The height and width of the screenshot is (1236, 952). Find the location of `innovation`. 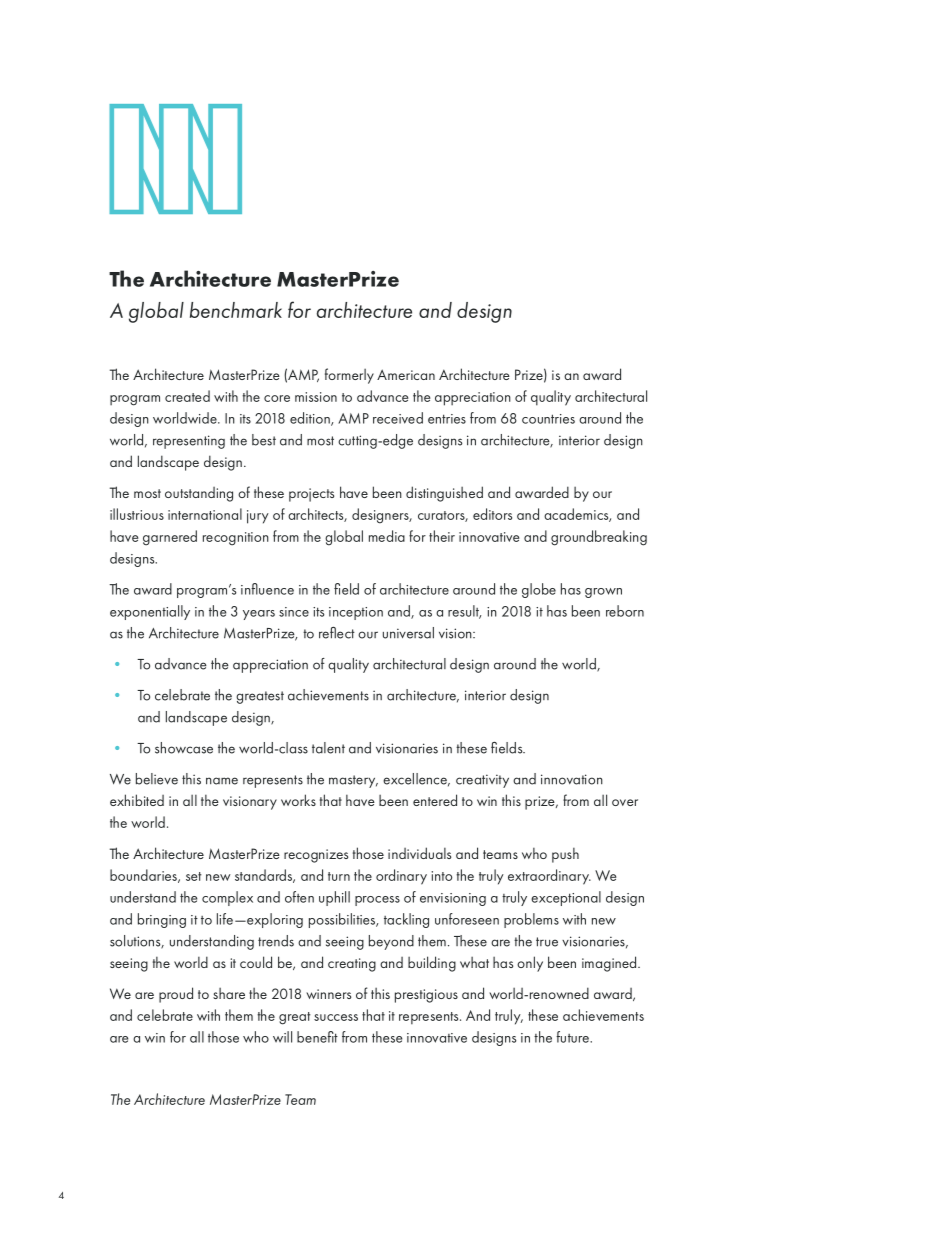

innovation is located at coordinates (572, 779).
